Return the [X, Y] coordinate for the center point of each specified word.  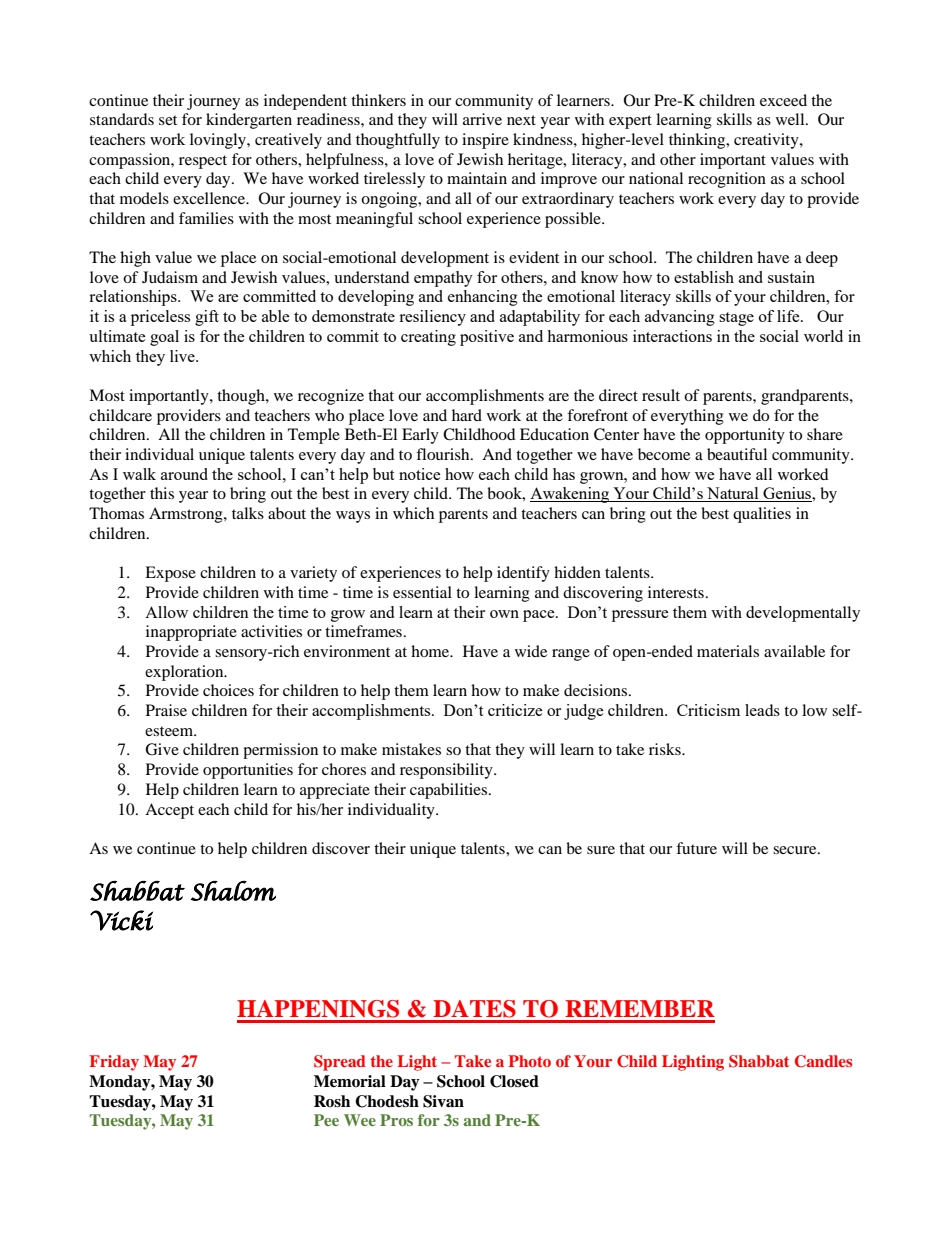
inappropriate [191, 633]
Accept [169, 811]
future [696, 848]
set [168, 120]
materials [728, 651]
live [183, 356]
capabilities [450, 791]
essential [422, 592]
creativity [767, 141]
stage [736, 319]
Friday [114, 1063]
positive [487, 338]
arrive [482, 119]
